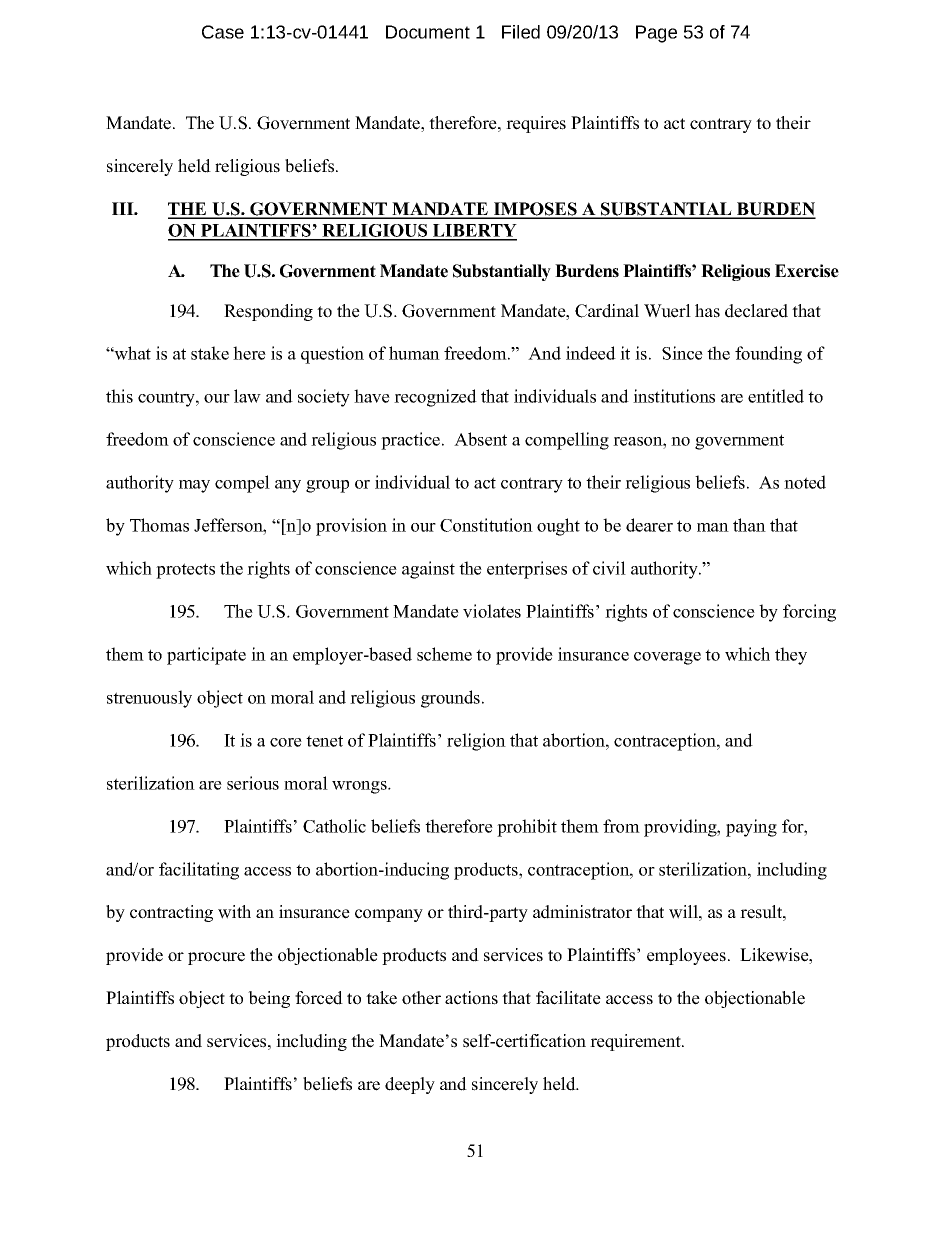 This screenshot has width=952, height=1233. I want to click on than, so click(749, 525).
